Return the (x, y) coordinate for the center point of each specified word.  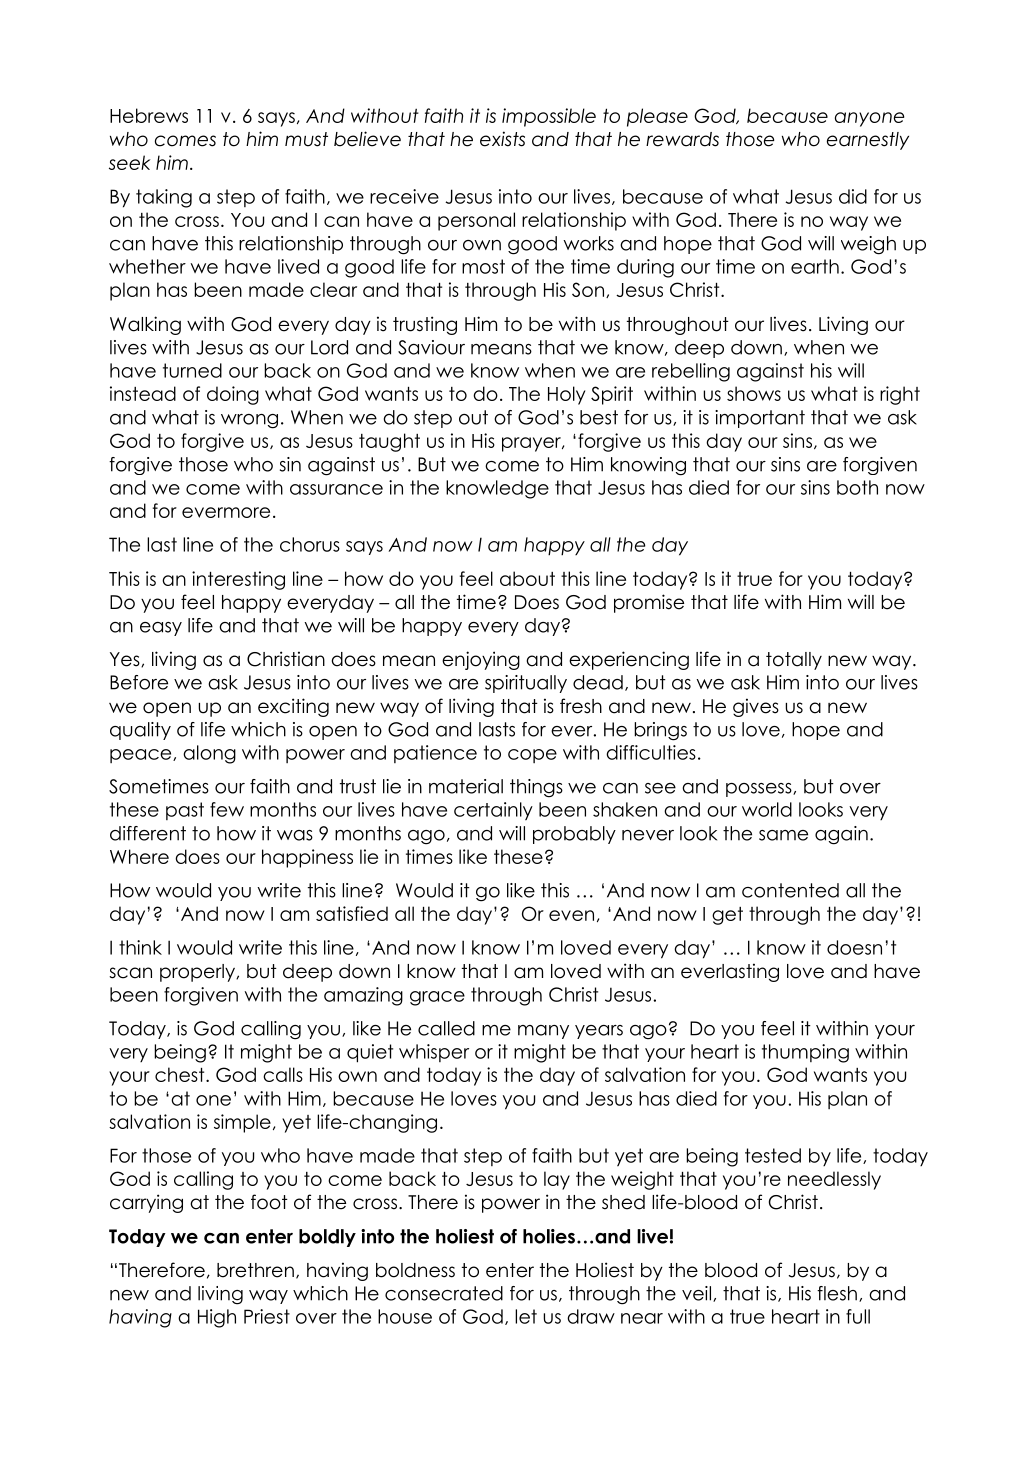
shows (754, 393)
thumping (805, 1053)
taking (164, 198)
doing (233, 395)
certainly (493, 811)
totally (794, 661)
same (783, 835)
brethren (255, 1270)
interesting (238, 580)
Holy (566, 395)
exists (502, 139)
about (527, 578)
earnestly (868, 141)
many (543, 1032)
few (227, 809)
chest (181, 1074)
